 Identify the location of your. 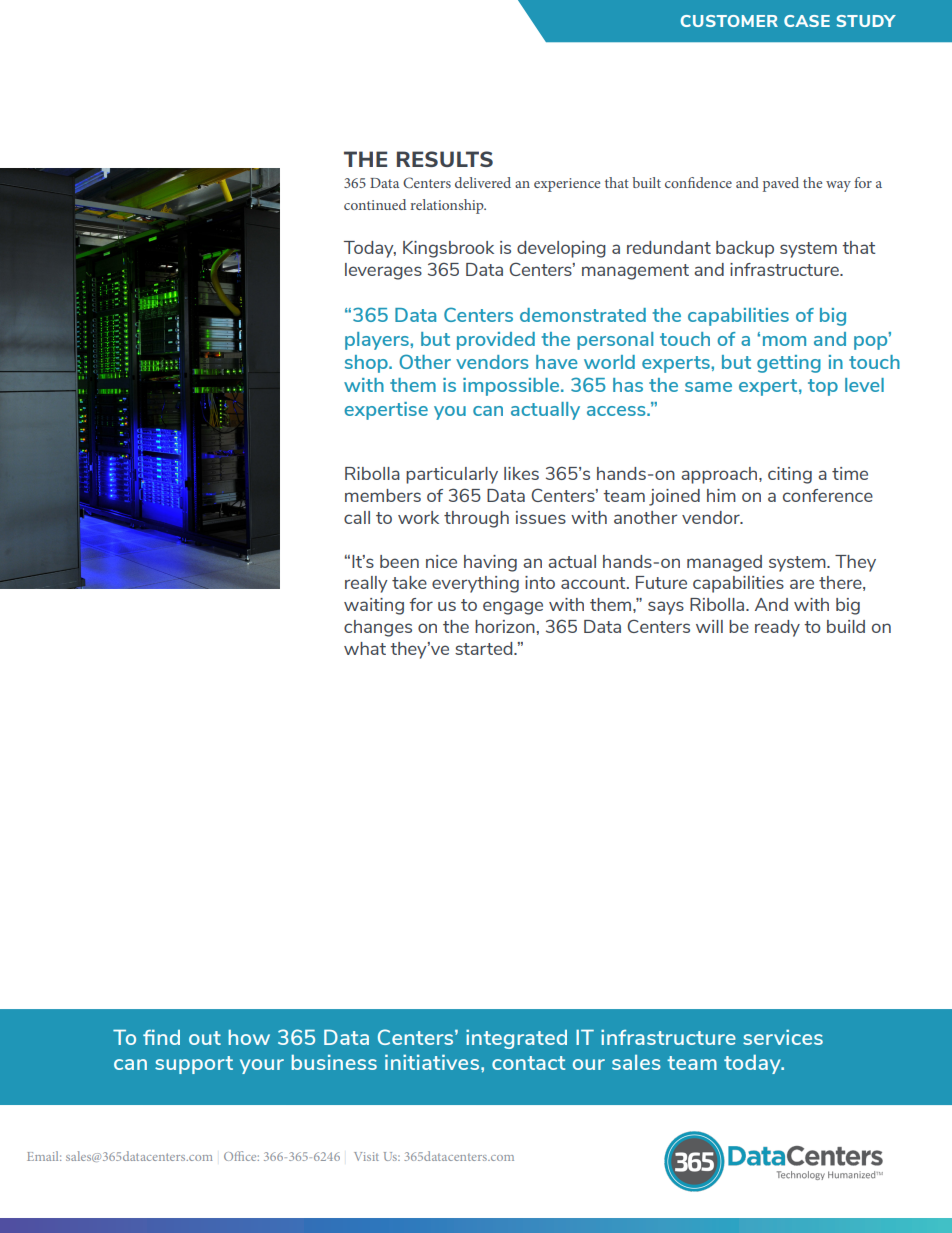
(262, 1066).
